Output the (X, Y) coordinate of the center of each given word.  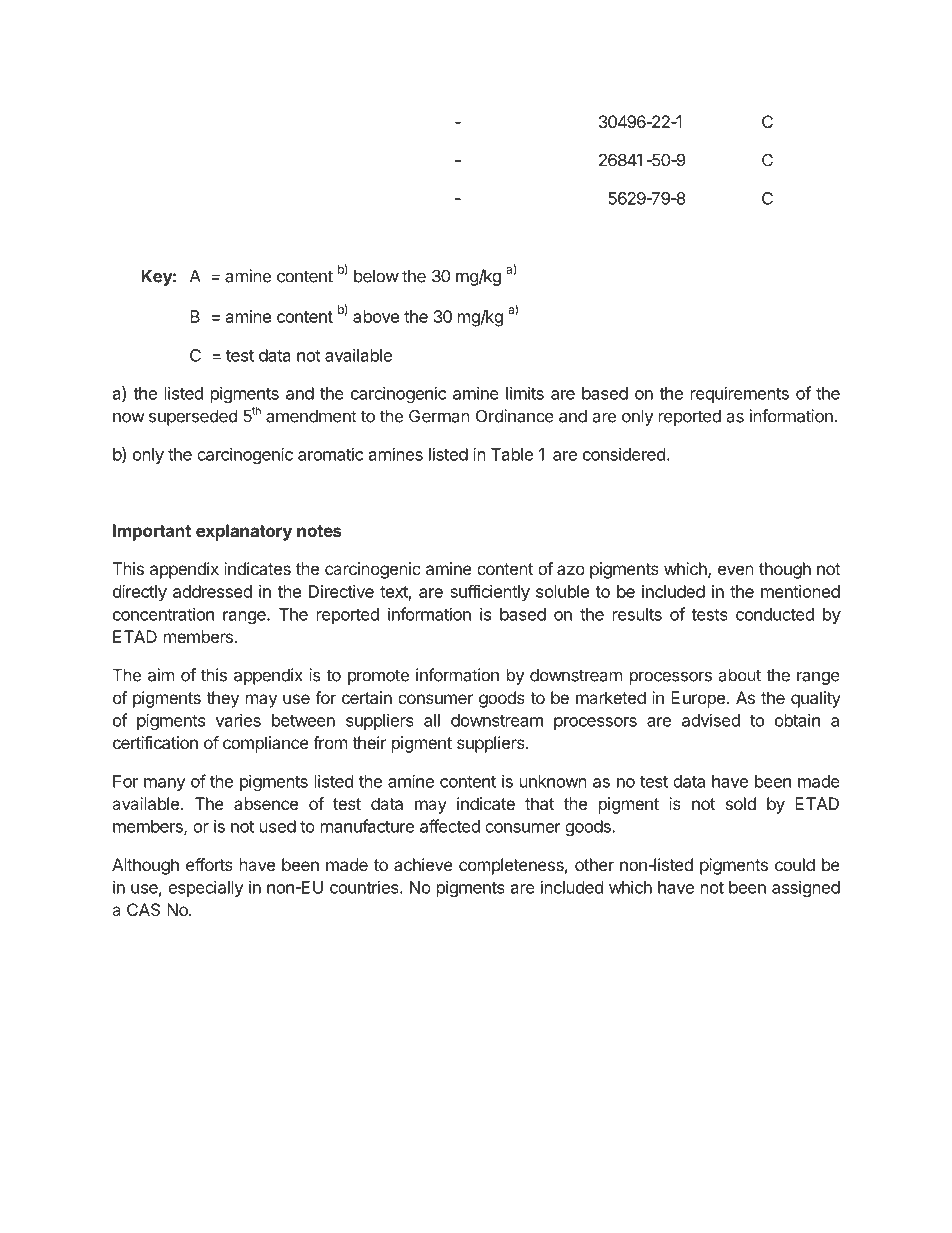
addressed (212, 591)
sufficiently (490, 593)
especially (206, 888)
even (736, 570)
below (376, 276)
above (376, 316)
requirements (740, 394)
